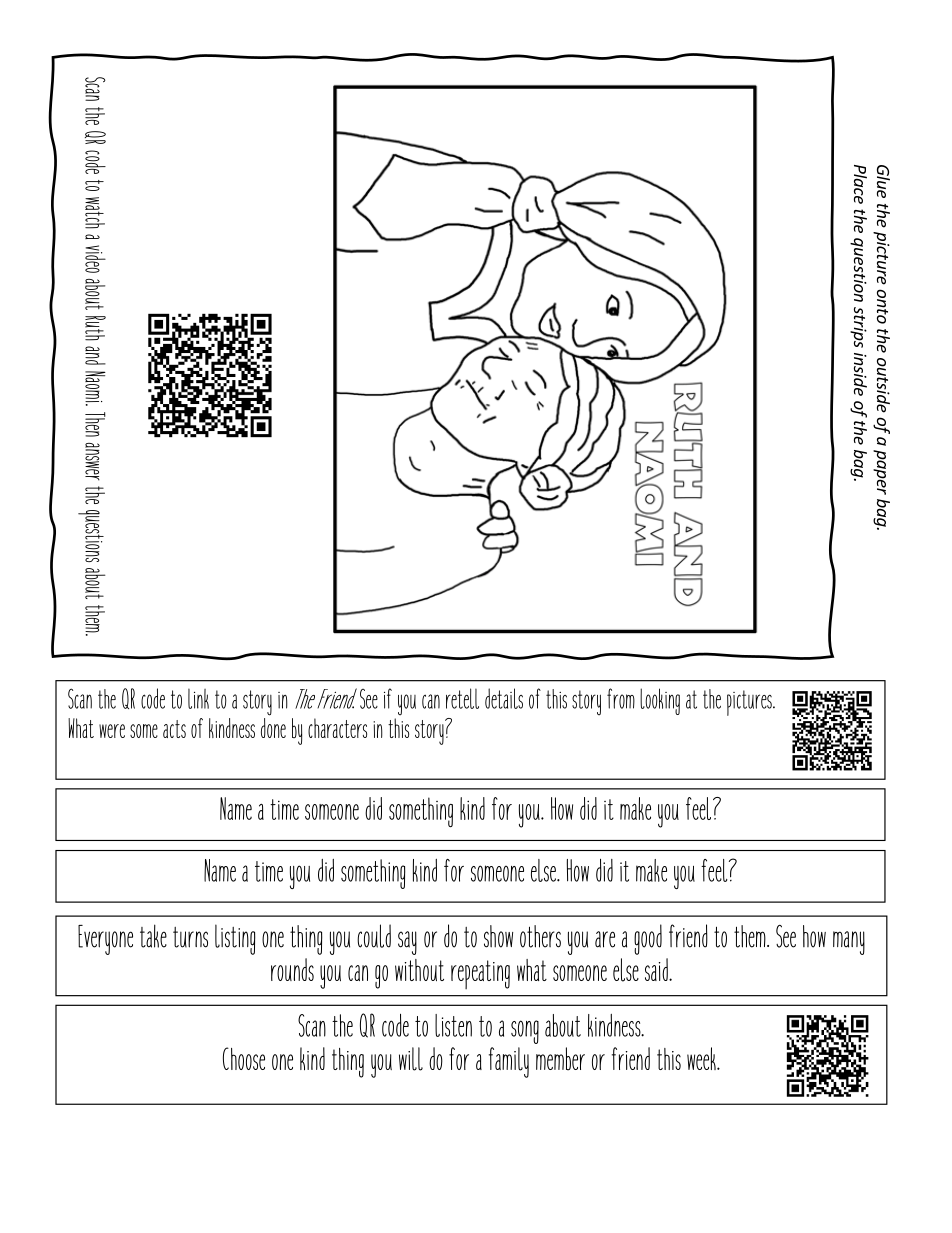 Image resolution: width=952 pixels, height=1233 pixels. Describe the element at coordinates (198, 698) in the image. I see `link` at that location.
